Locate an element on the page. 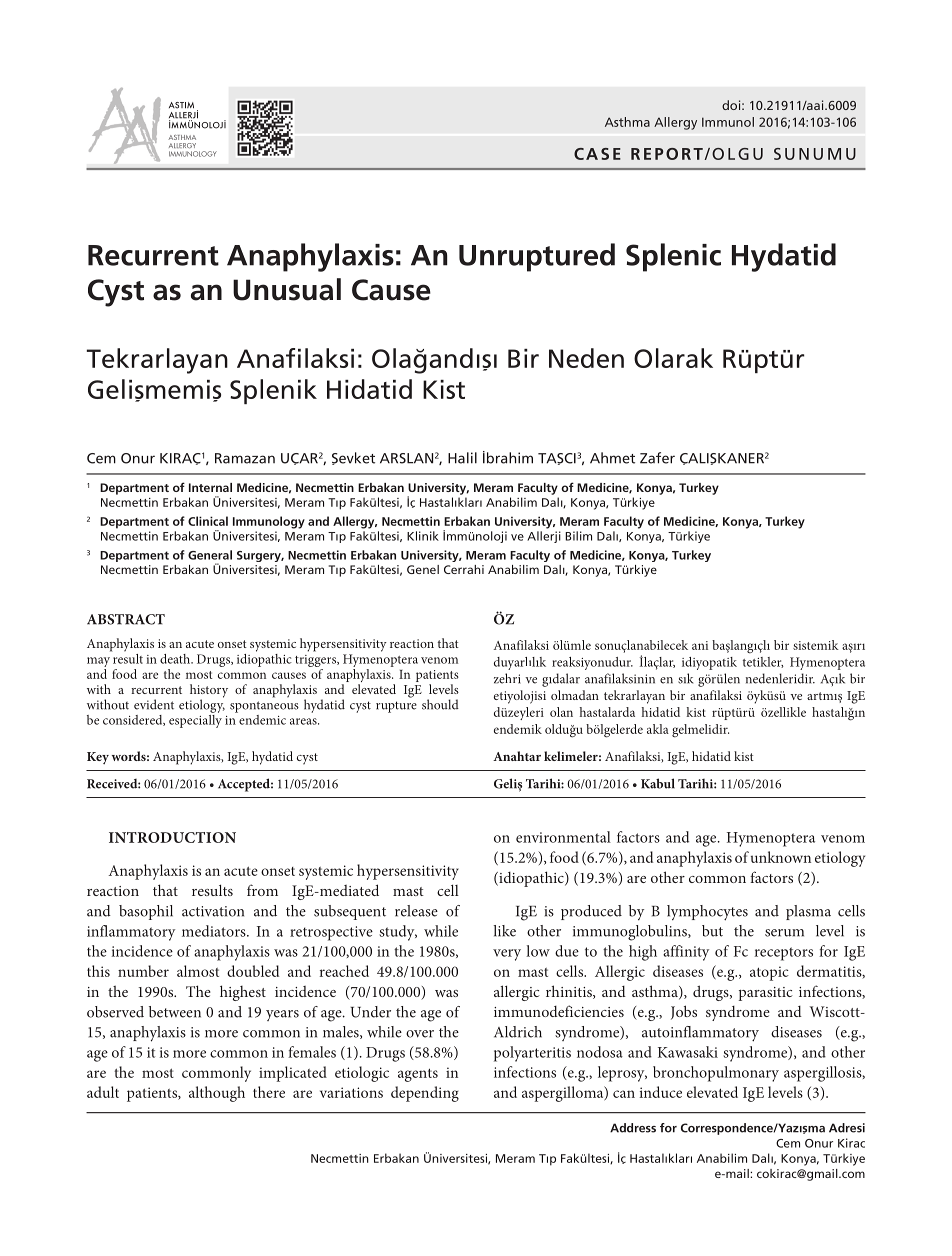  CASE is located at coordinates (597, 154).
